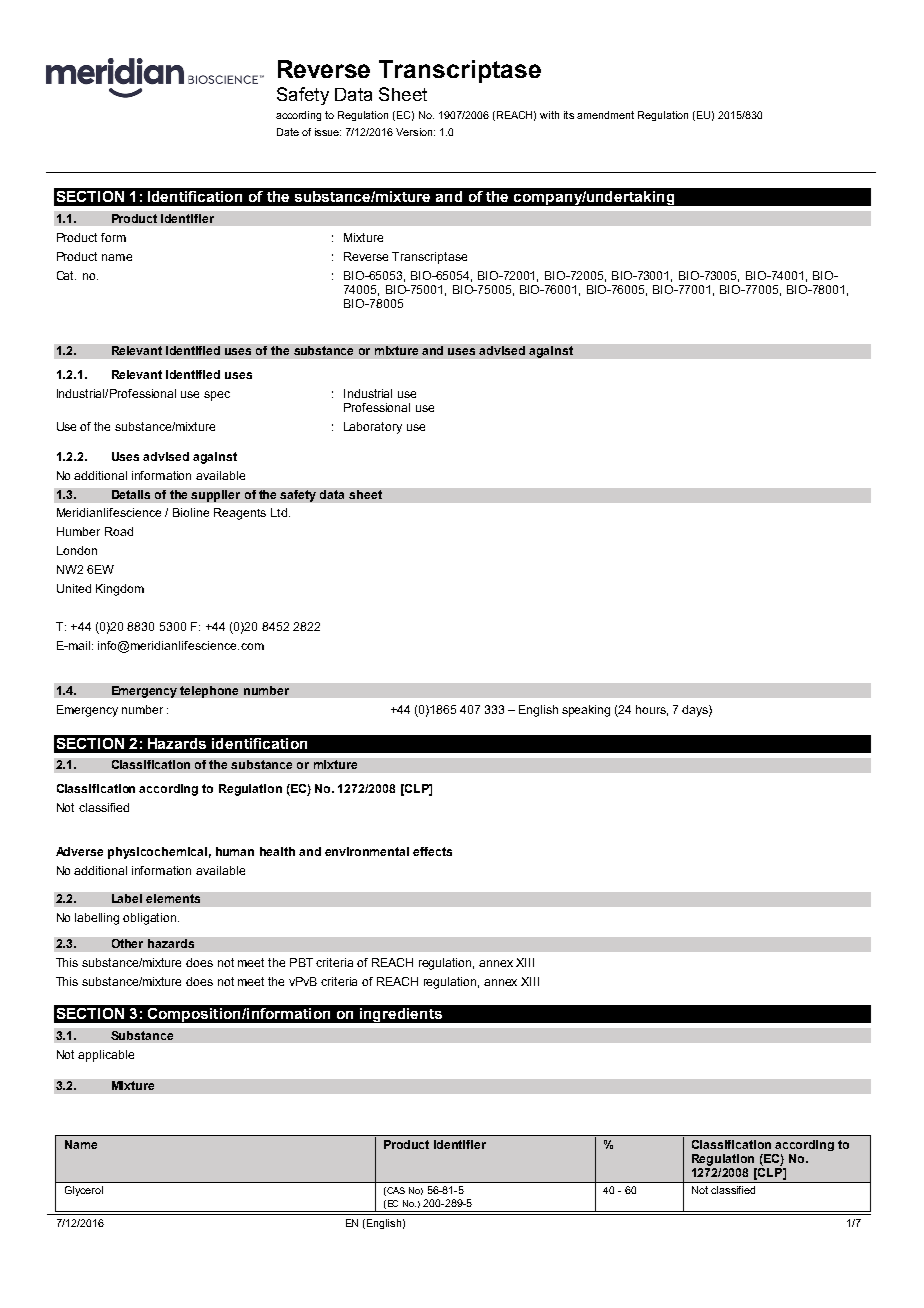 The height and width of the image is (1308, 924). I want to click on Date, so click(288, 132).
